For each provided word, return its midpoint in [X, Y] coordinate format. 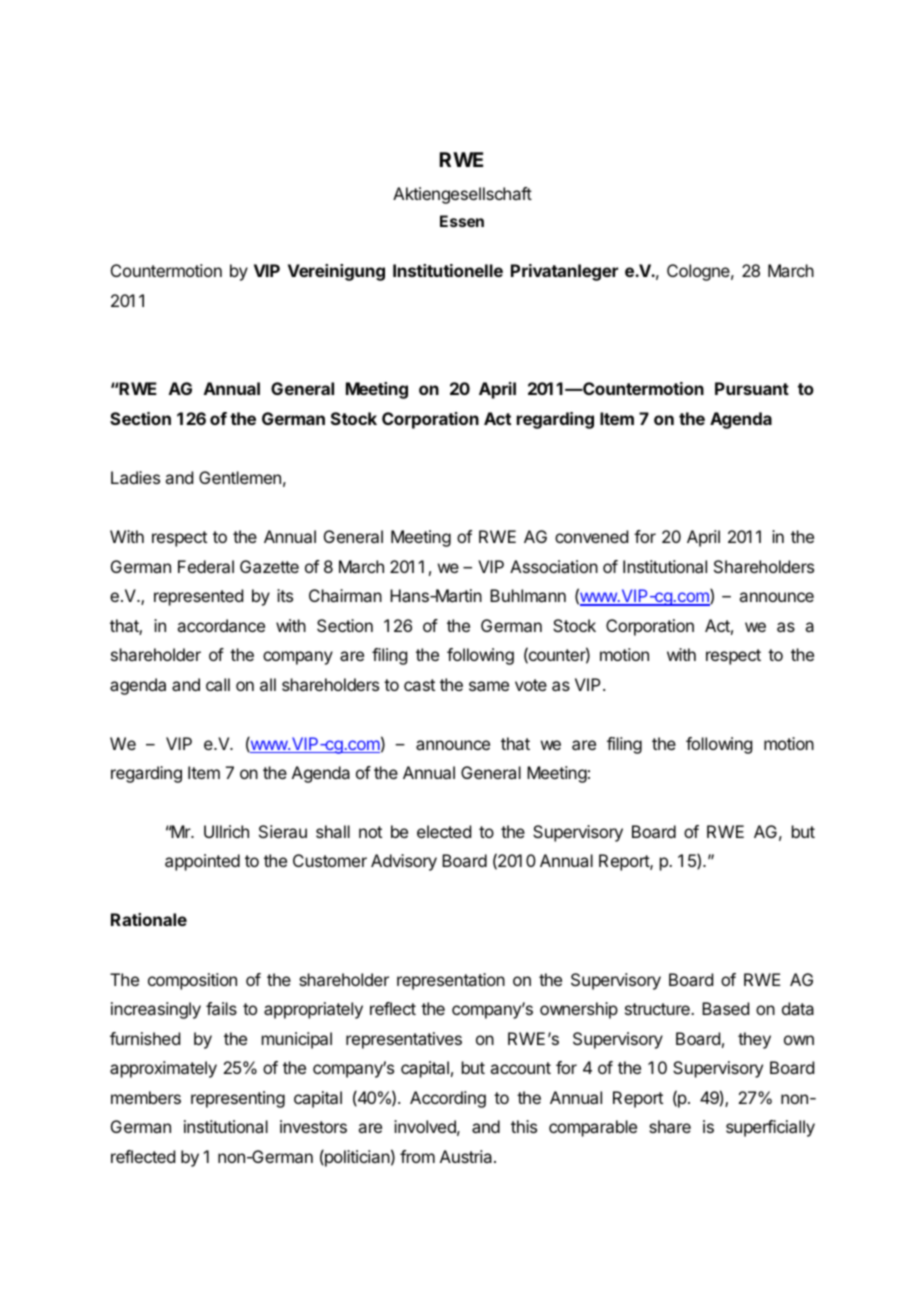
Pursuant [752, 388]
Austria [467, 1156]
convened [591, 536]
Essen [462, 221]
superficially [770, 1128]
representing [238, 1099]
